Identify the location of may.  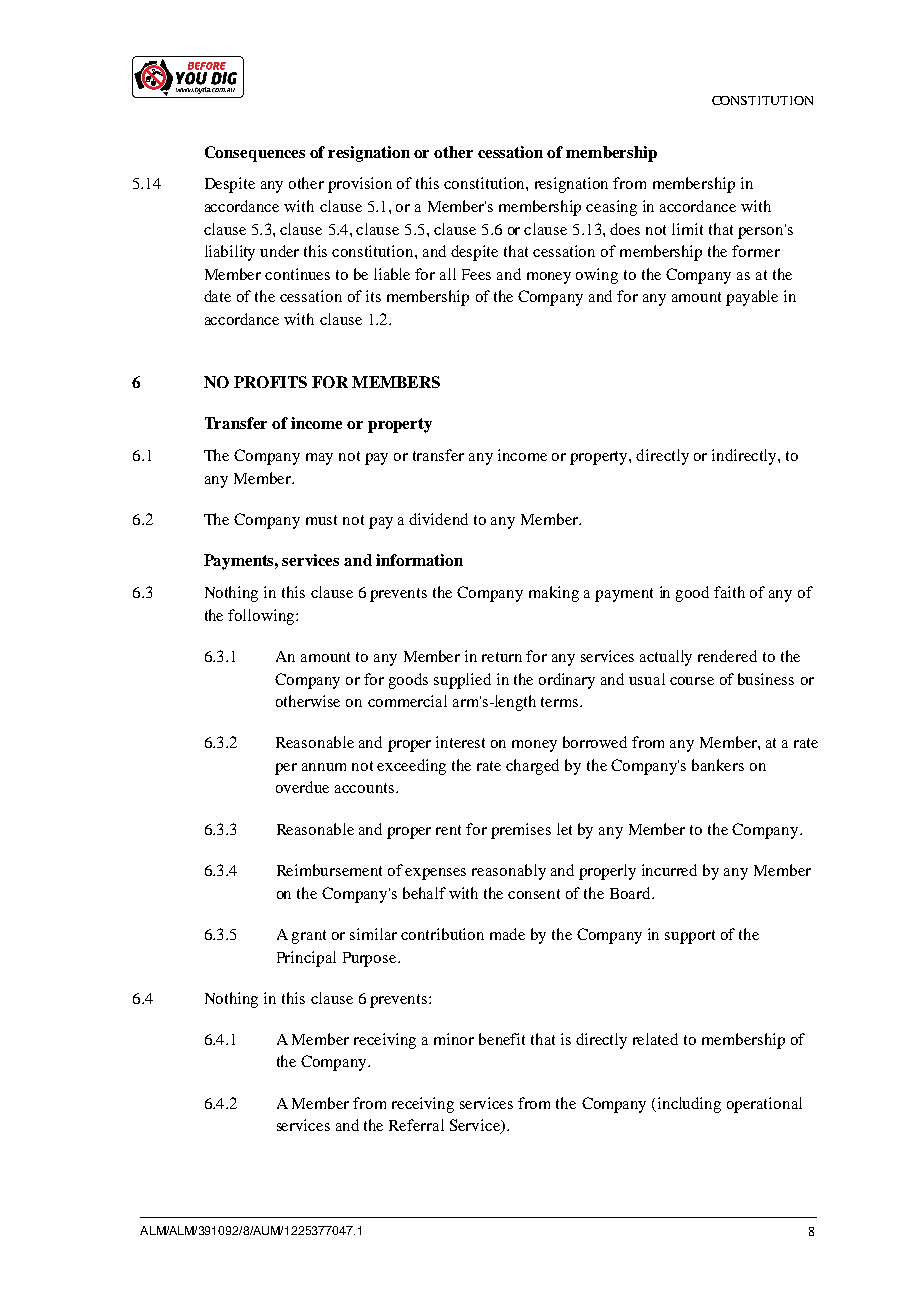
(319, 459).
